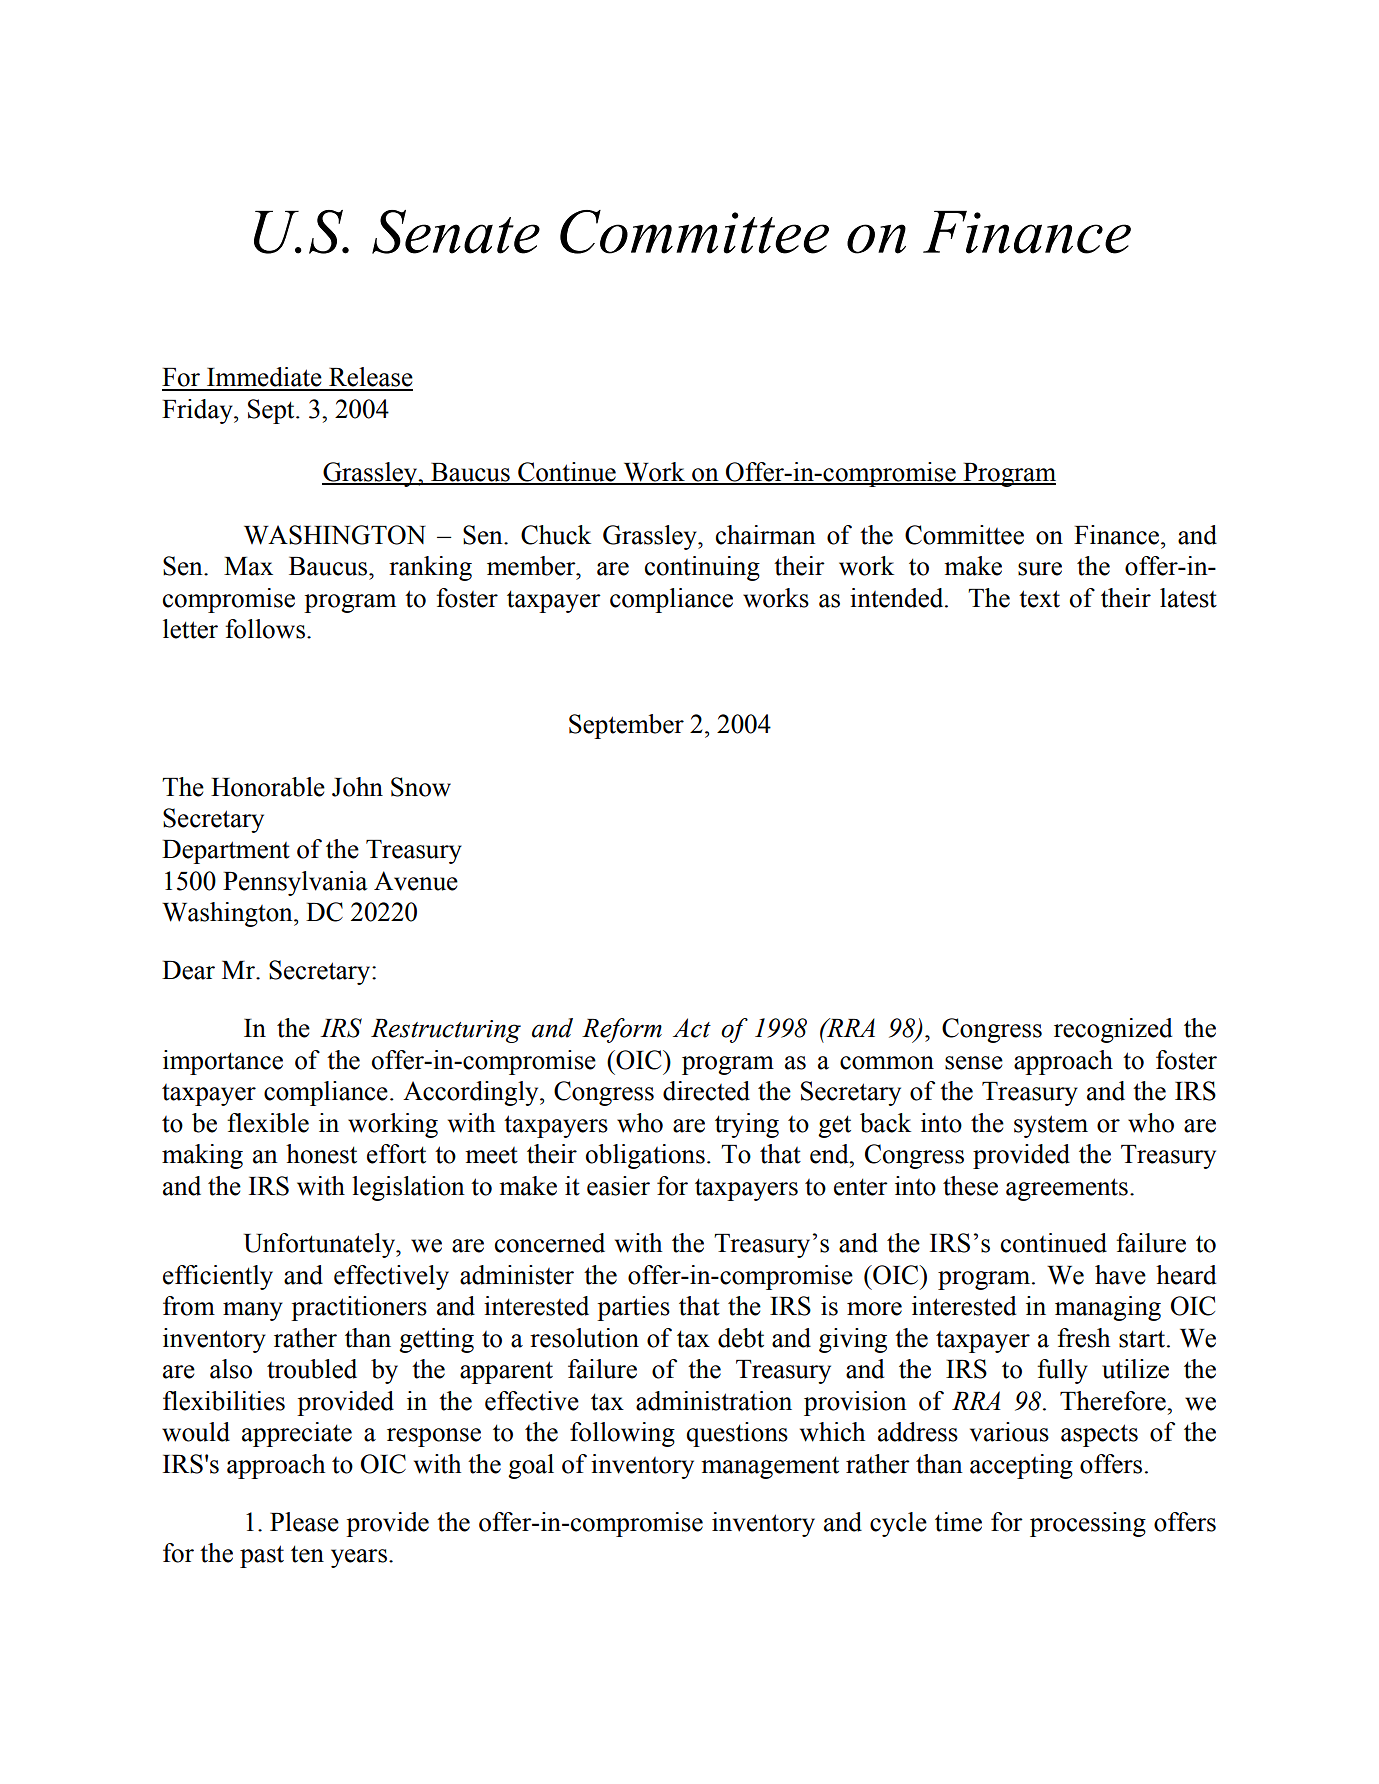  I want to click on latest, so click(1188, 598).
